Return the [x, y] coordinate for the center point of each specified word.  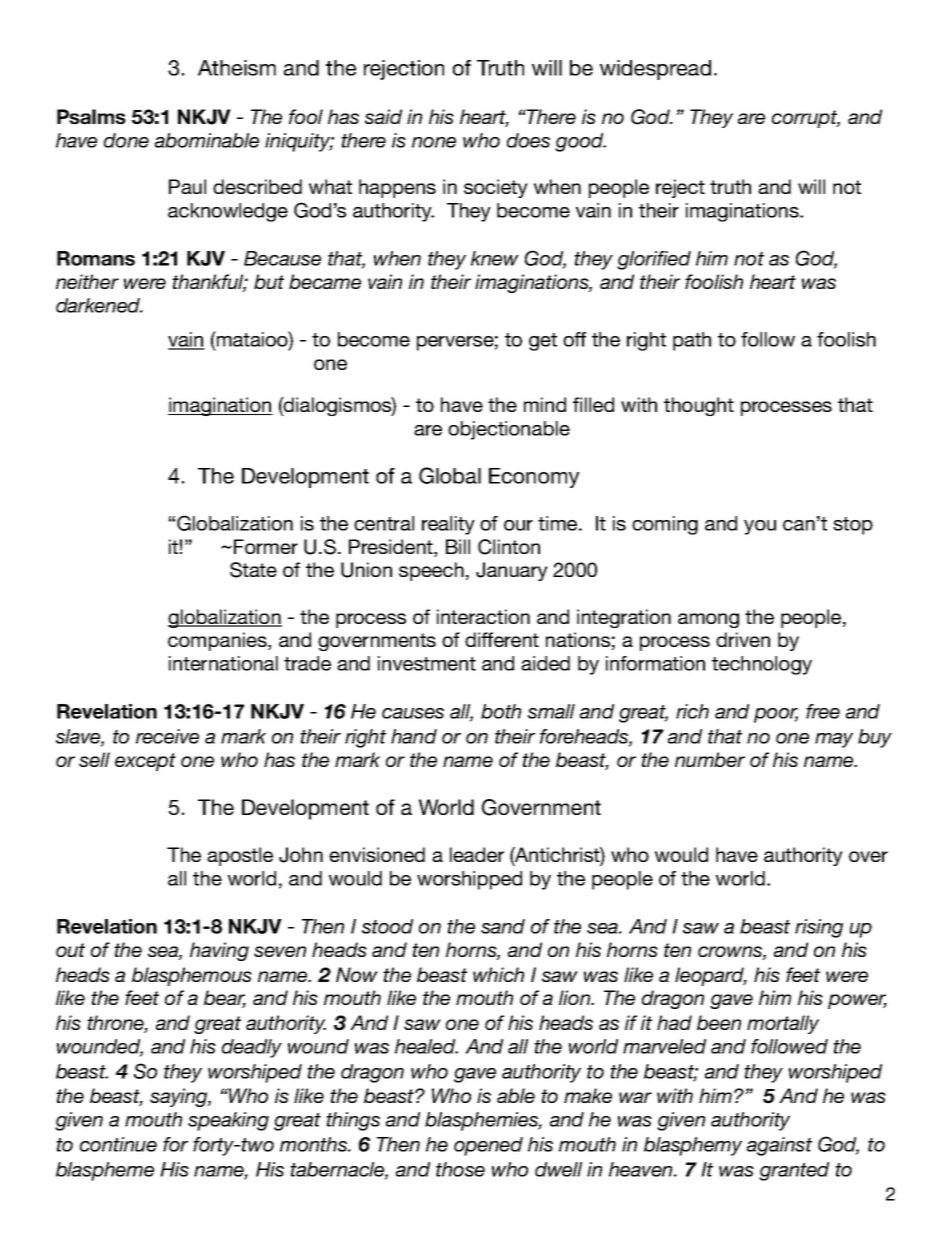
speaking [228, 1121]
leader [477, 854]
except [145, 762]
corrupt [806, 119]
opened [488, 1146]
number [710, 759]
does [528, 140]
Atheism [237, 68]
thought [699, 406]
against [779, 1146]
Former [266, 546]
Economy [534, 478]
